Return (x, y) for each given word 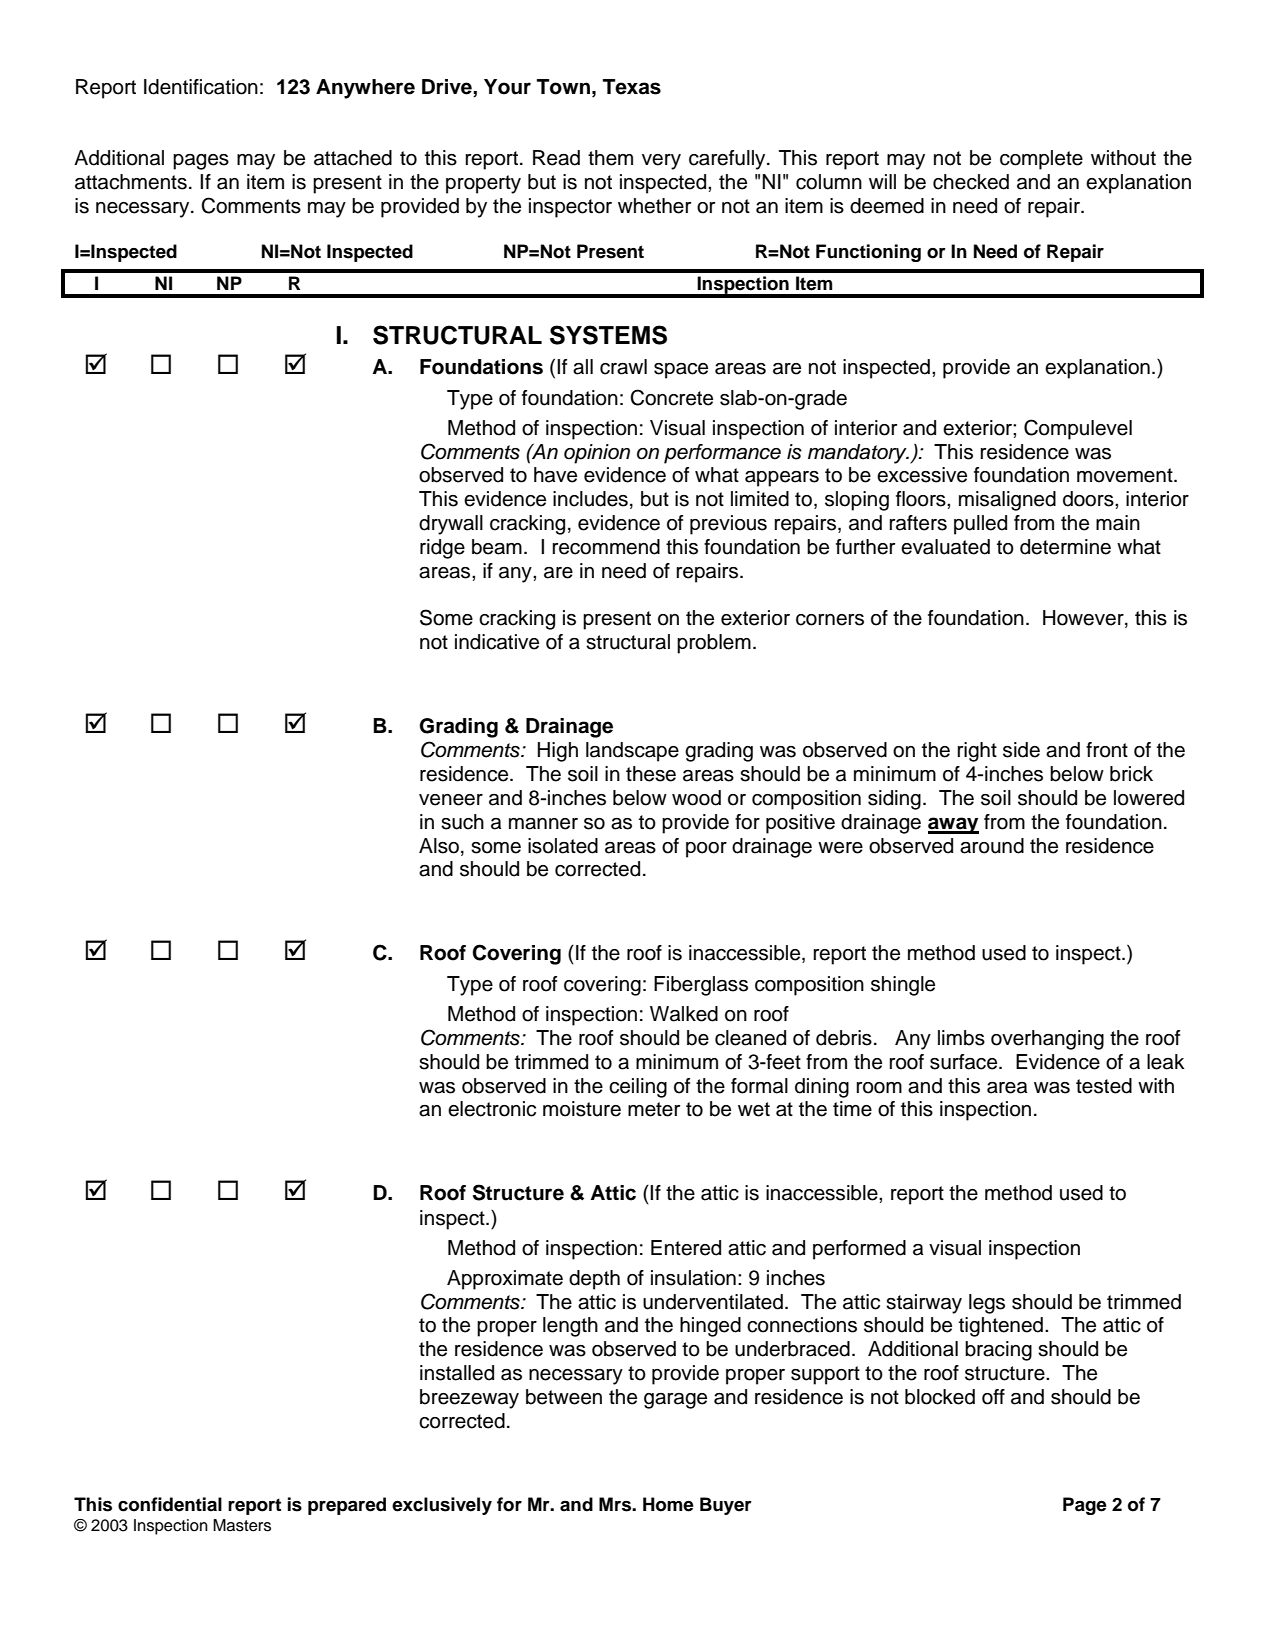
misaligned (1007, 501)
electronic (492, 1109)
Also (439, 846)
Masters (242, 1525)
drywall (451, 525)
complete (1041, 160)
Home (668, 1504)
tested (1104, 1086)
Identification (201, 87)
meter (654, 1109)
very (661, 162)
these (651, 774)
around (992, 846)
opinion (597, 454)
